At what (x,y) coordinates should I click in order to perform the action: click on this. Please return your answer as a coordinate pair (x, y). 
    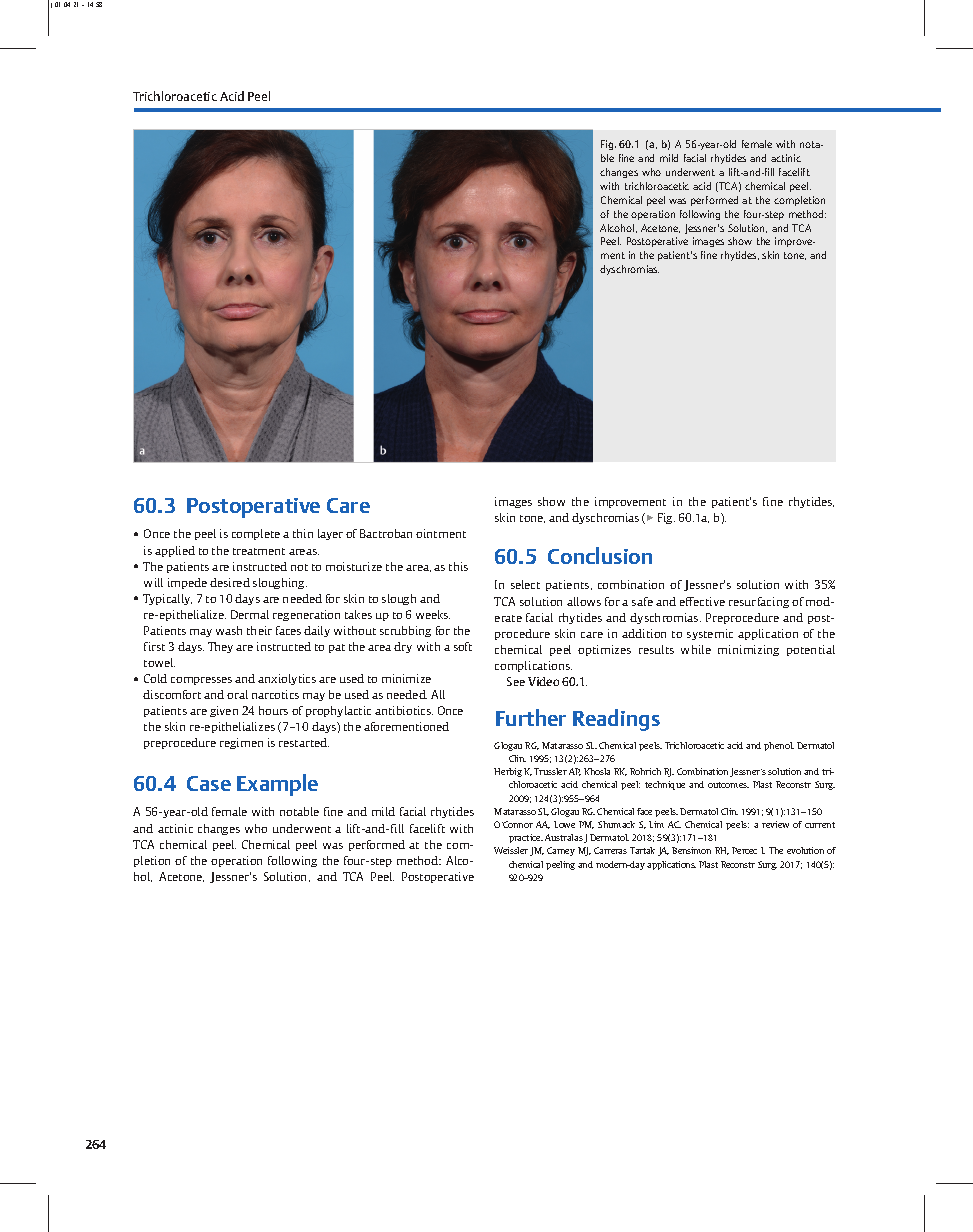
    Looking at the image, I should click on (458, 566).
